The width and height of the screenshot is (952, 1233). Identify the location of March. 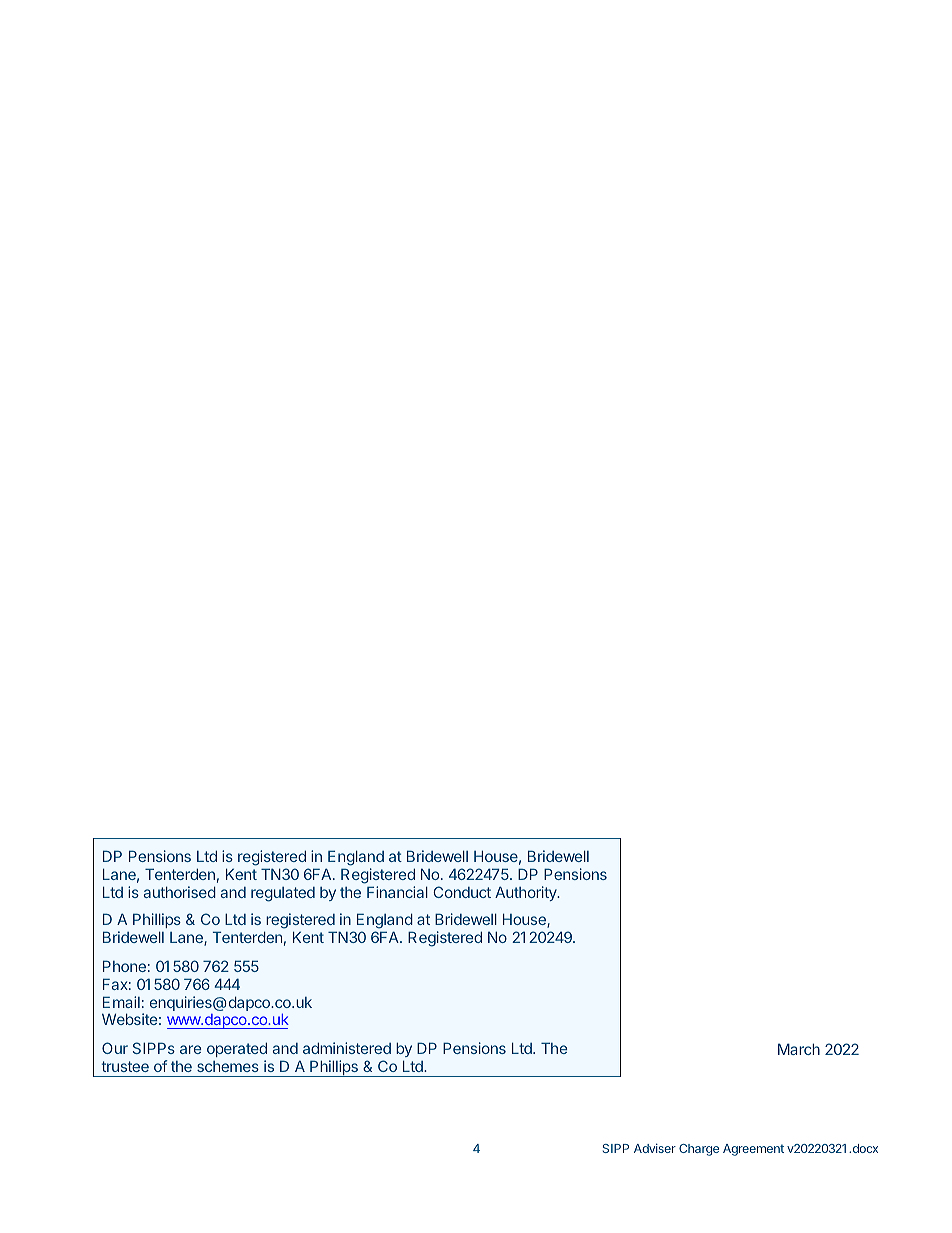
(799, 1049).
